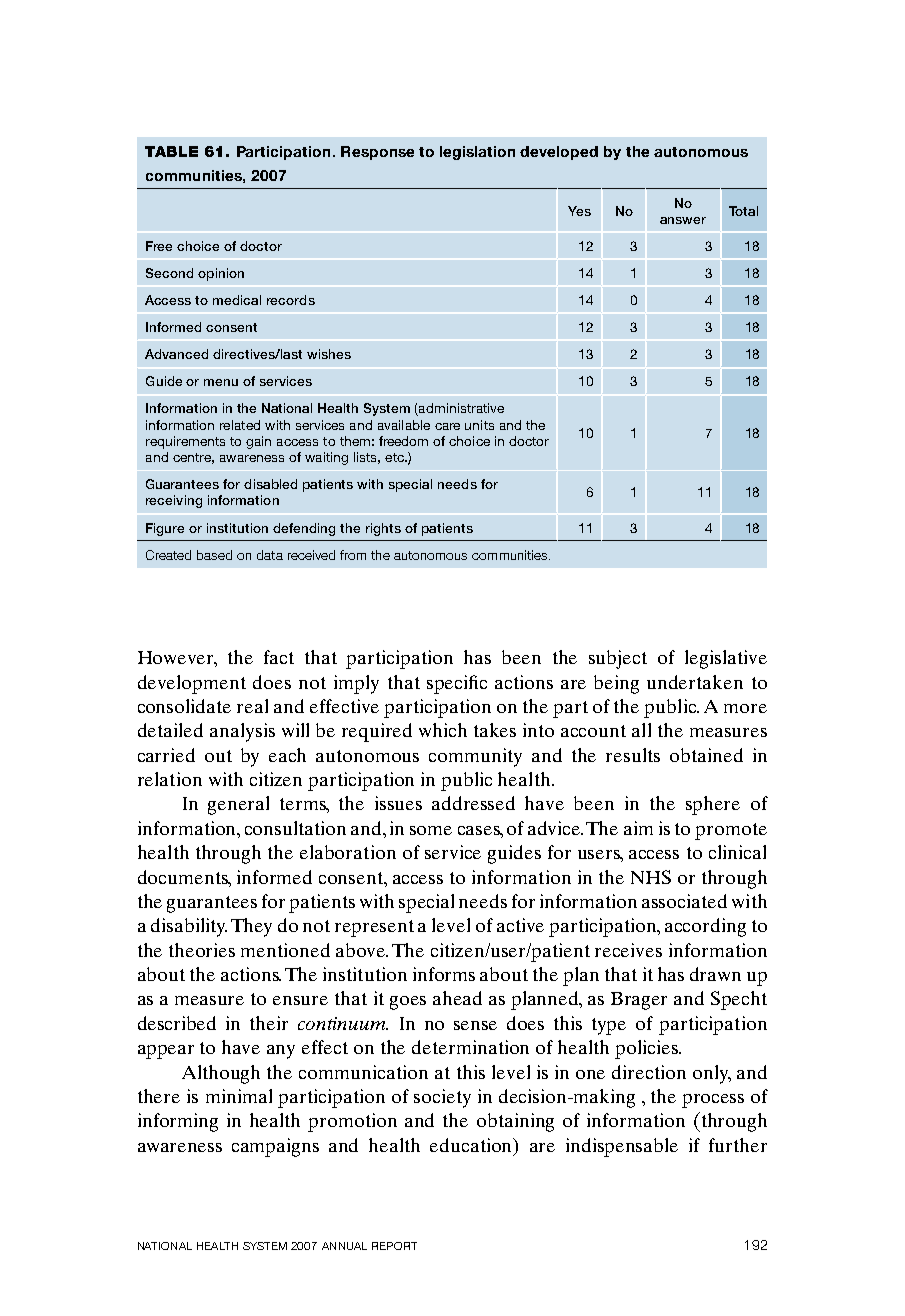 The height and width of the screenshot is (1316, 905). Describe the element at coordinates (622, 1147) in the screenshot. I see `indispensable` at that location.
